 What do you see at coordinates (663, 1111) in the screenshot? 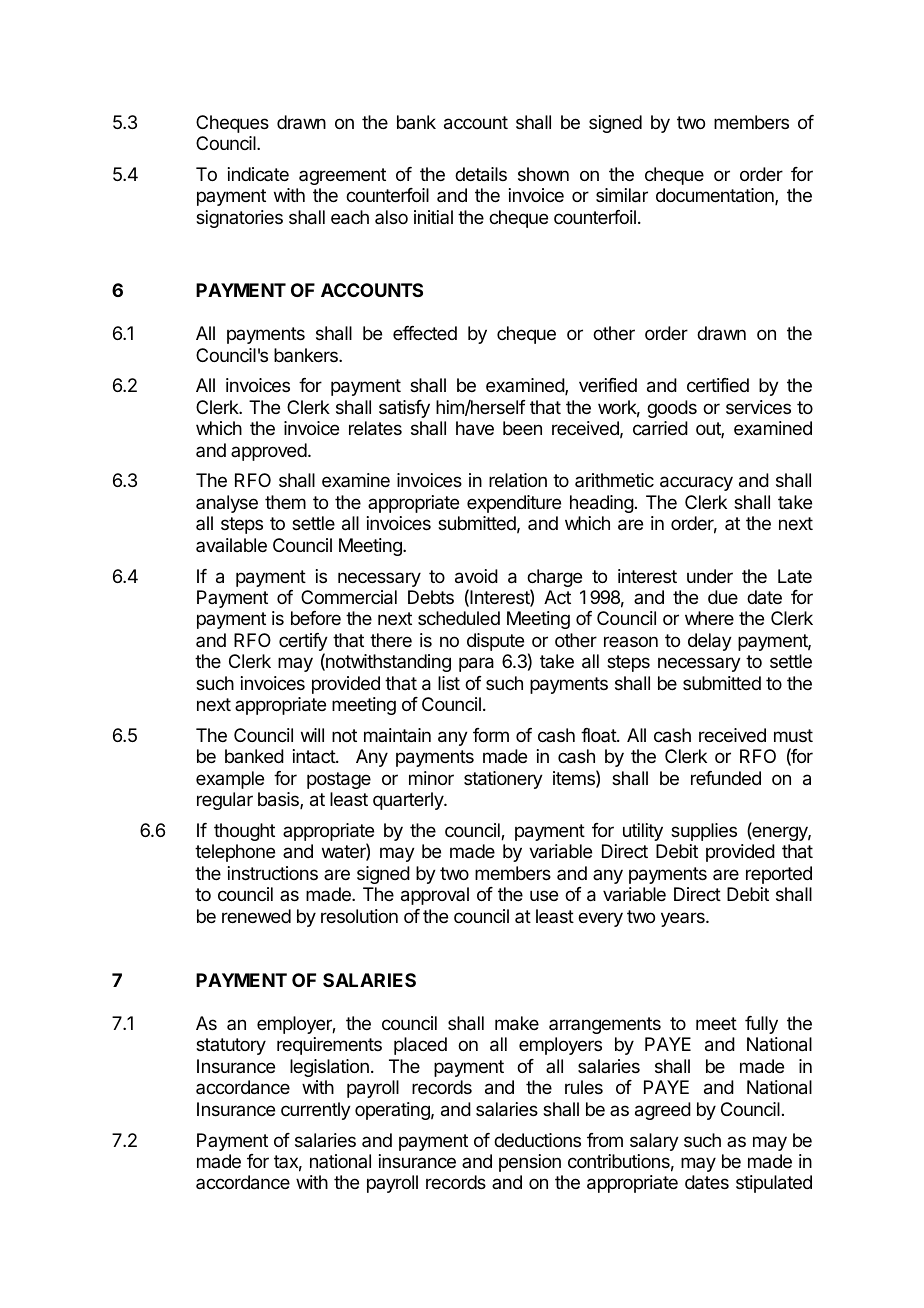
I see `agreed` at bounding box center [663, 1111].
